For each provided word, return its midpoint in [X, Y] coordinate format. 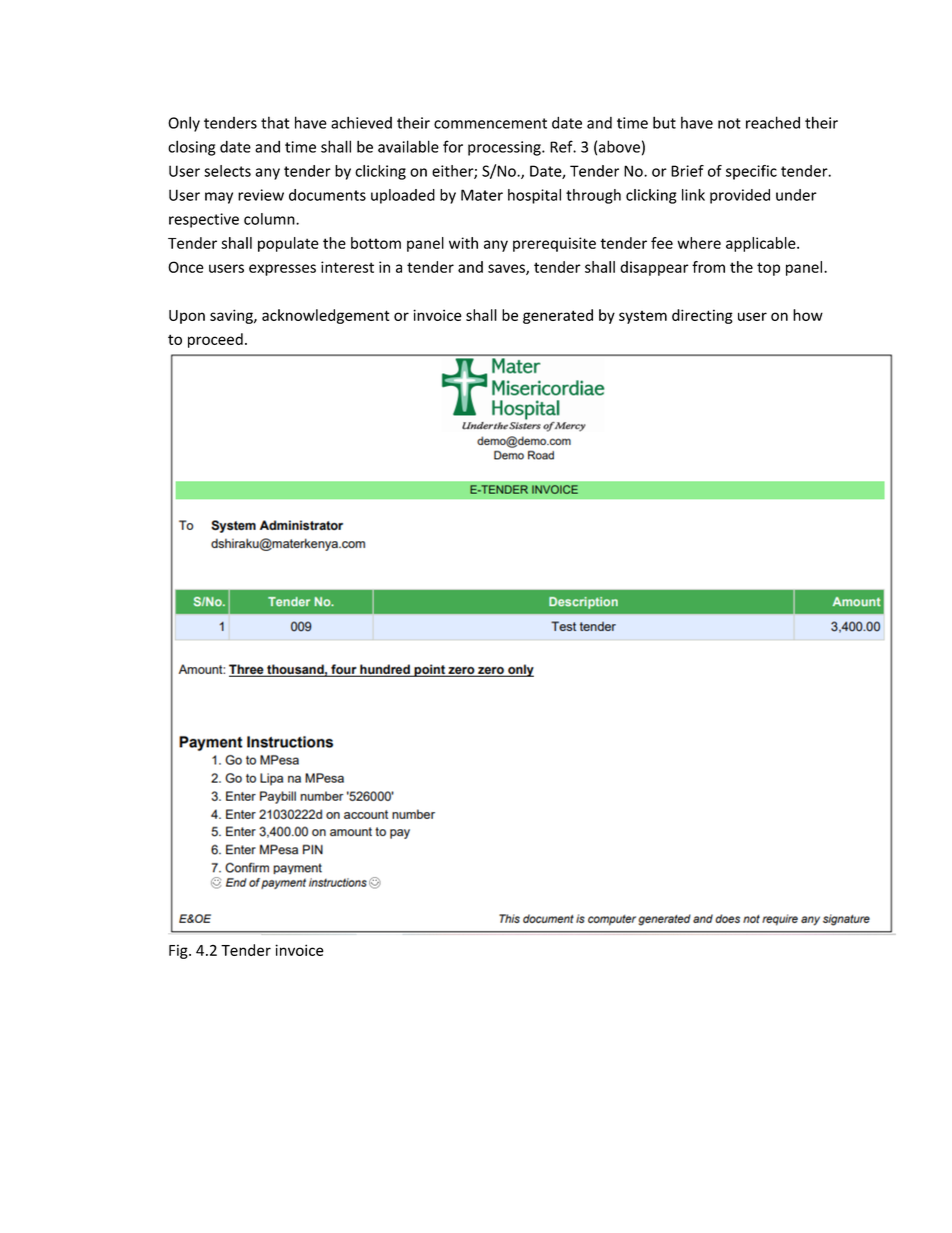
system [643, 317]
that [275, 122]
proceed [215, 340]
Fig [179, 951]
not [729, 123]
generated [558, 316]
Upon [187, 317]
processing [505, 148]
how [808, 315]
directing [702, 316]
